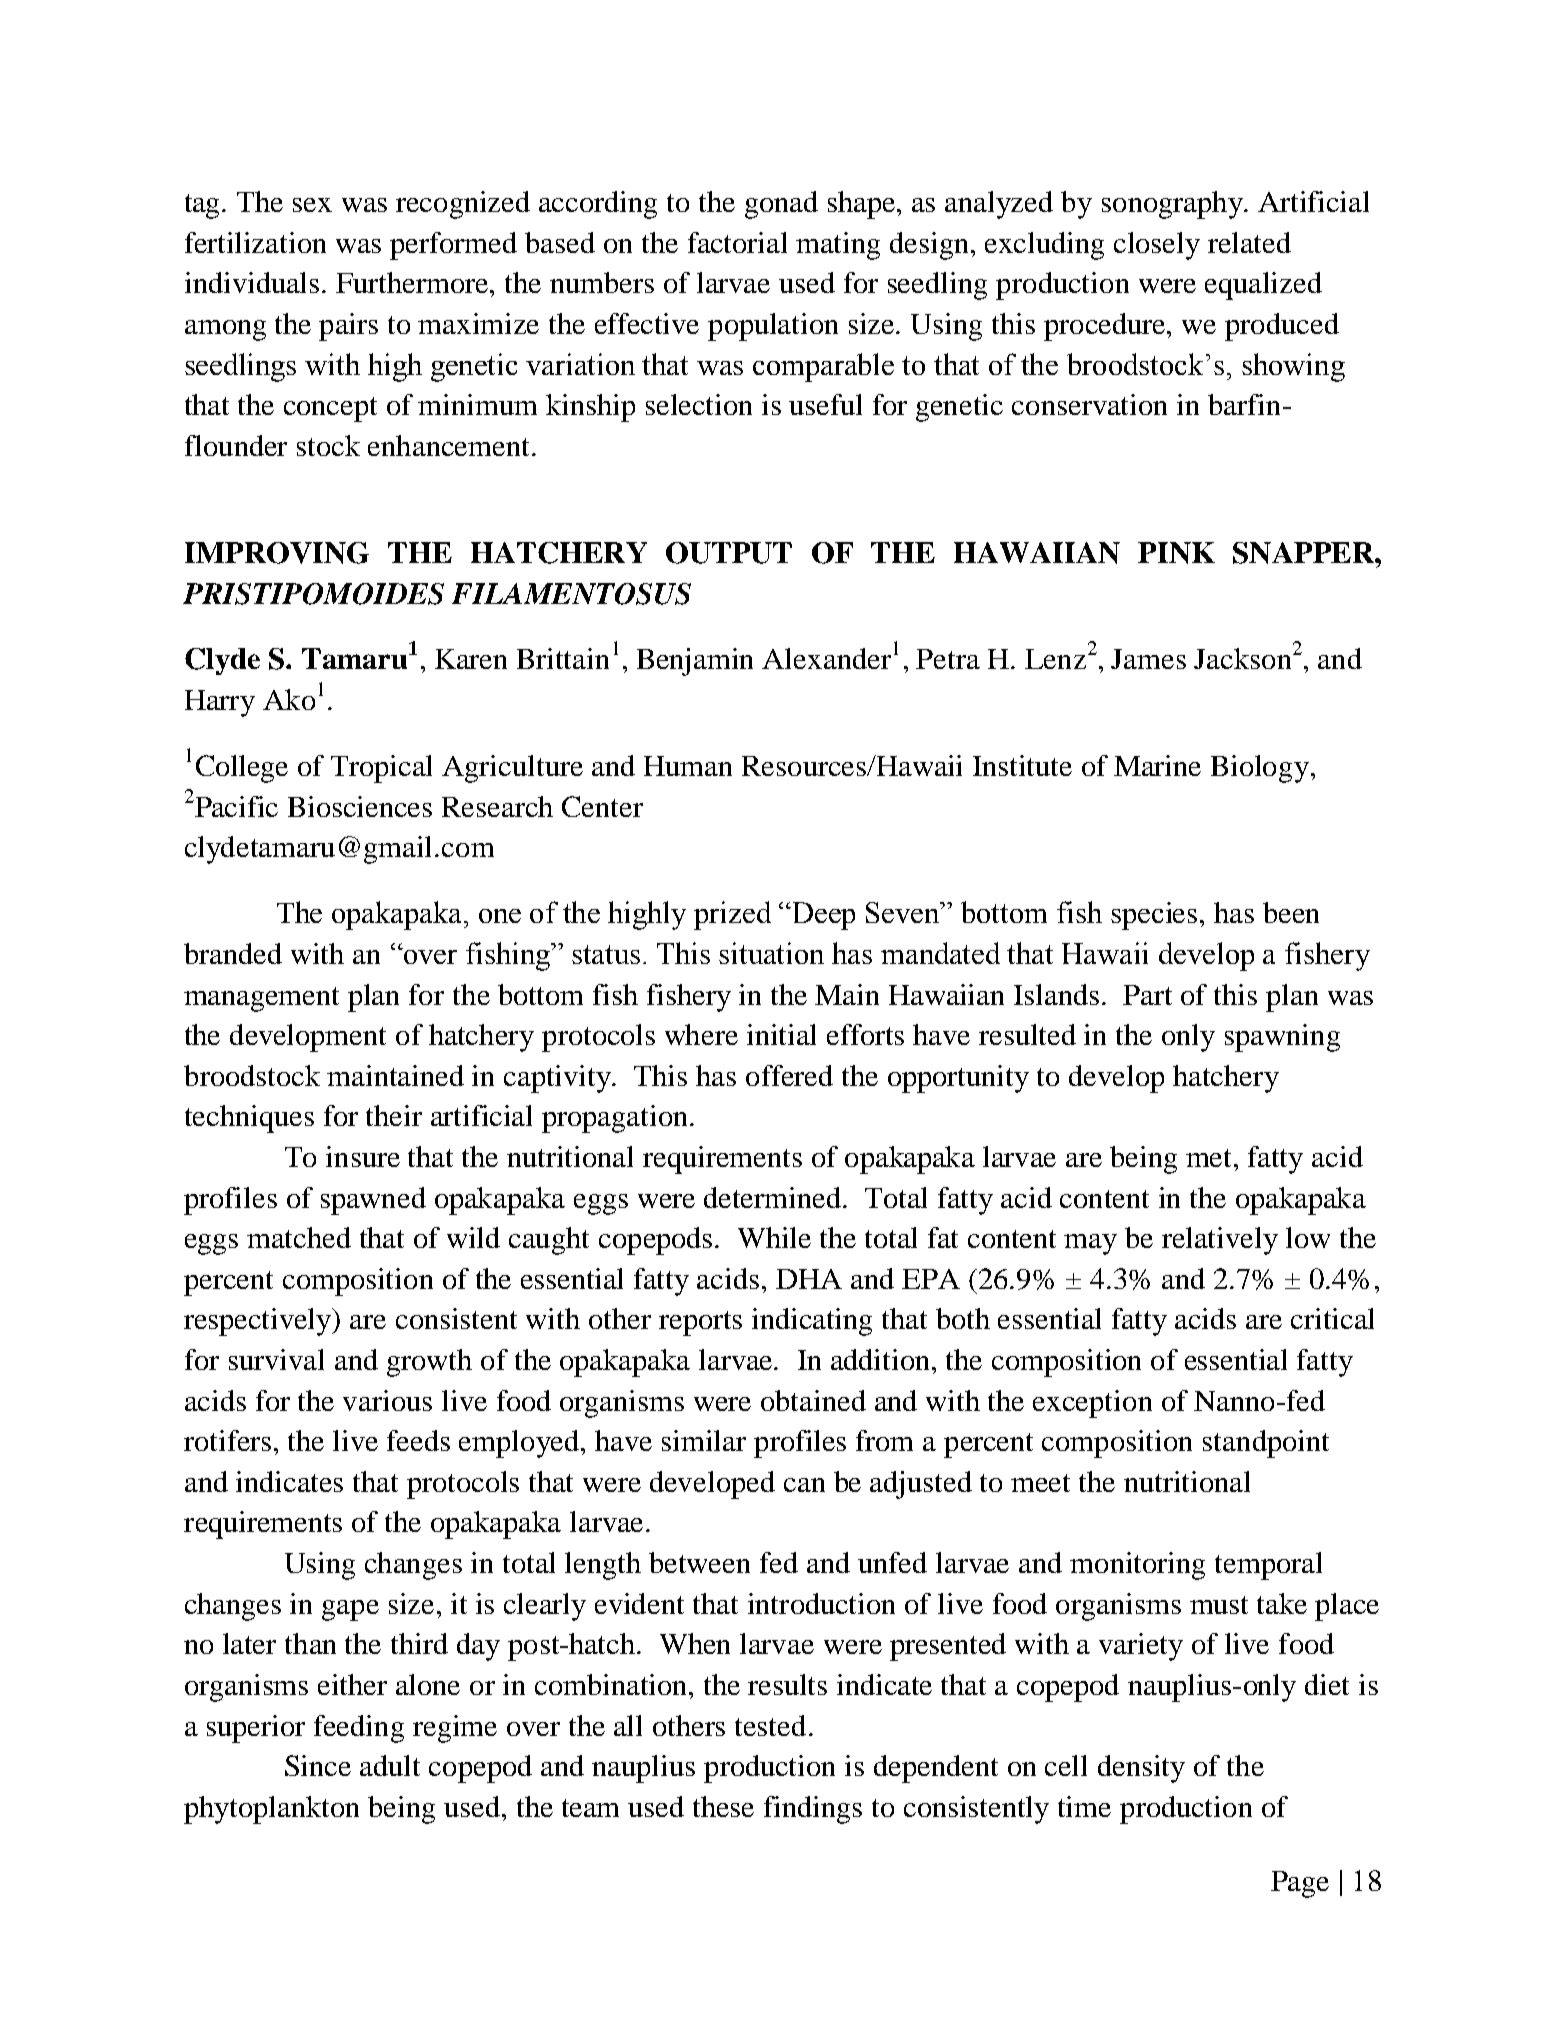 The height and width of the screenshot is (2026, 1566). Describe the element at coordinates (471, 659) in the screenshot. I see `Karen` at that location.
